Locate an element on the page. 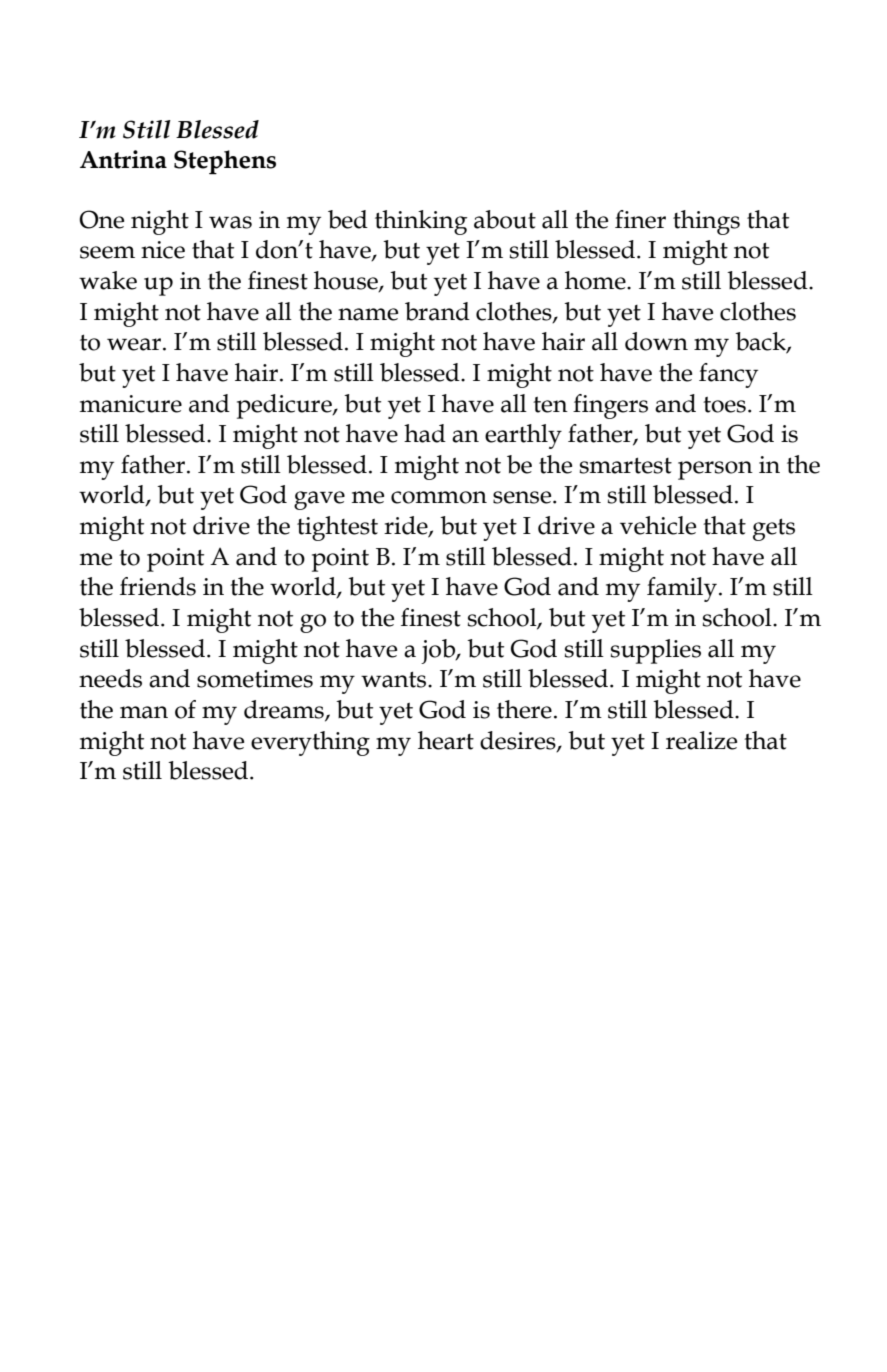 The width and height of the document is (887, 1372). down is located at coordinates (656, 341).
